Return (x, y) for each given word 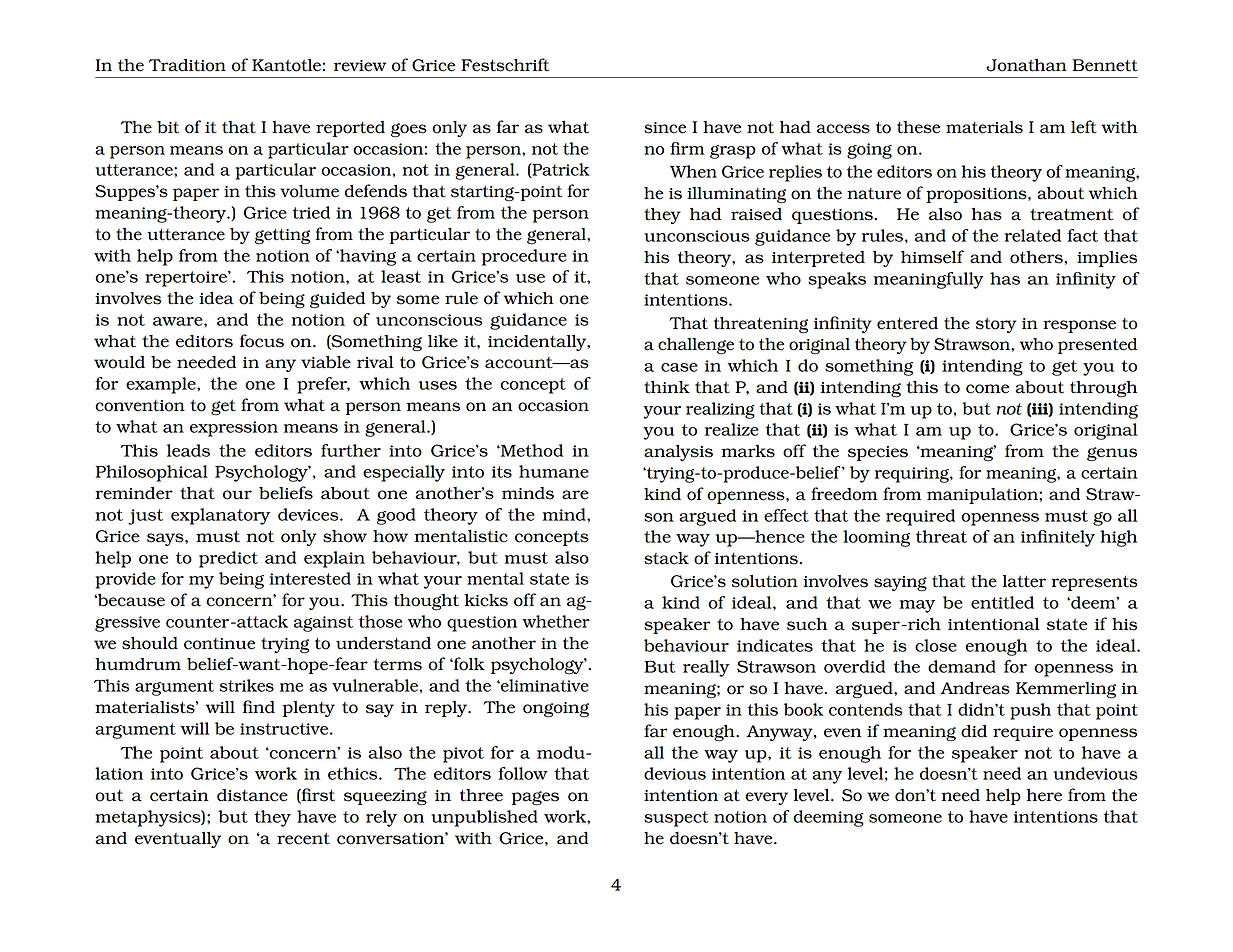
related (1032, 235)
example (162, 385)
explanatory (220, 516)
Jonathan (1026, 65)
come (987, 389)
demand (962, 666)
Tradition (187, 65)
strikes (247, 685)
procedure (524, 257)
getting (282, 236)
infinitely (1058, 538)
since (665, 128)
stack (666, 558)
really (706, 668)
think (667, 387)
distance (252, 795)
